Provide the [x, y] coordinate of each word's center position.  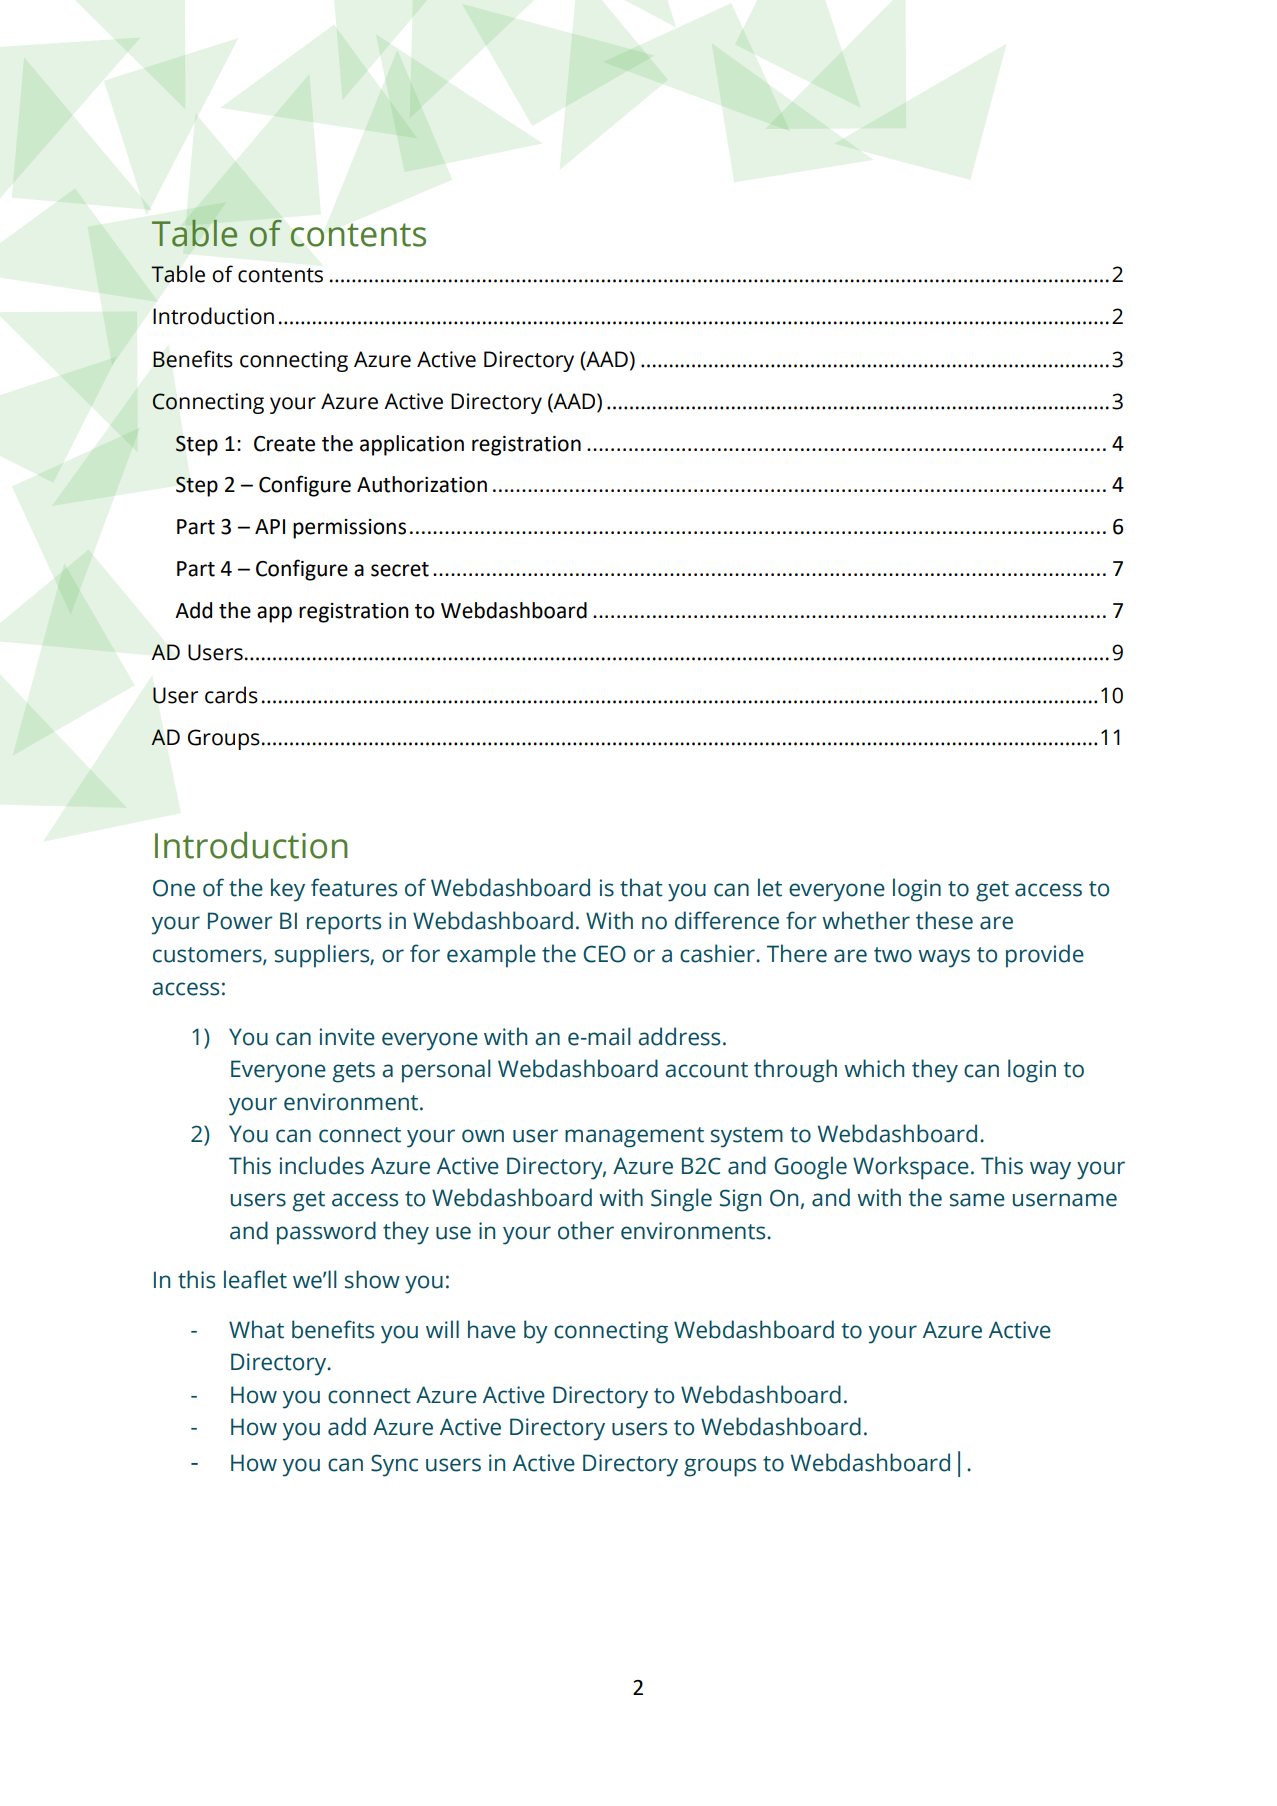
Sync [394, 1465]
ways [944, 958]
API [270, 526]
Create [284, 444]
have [492, 1329]
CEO [604, 954]
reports [344, 924]
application [412, 445]
